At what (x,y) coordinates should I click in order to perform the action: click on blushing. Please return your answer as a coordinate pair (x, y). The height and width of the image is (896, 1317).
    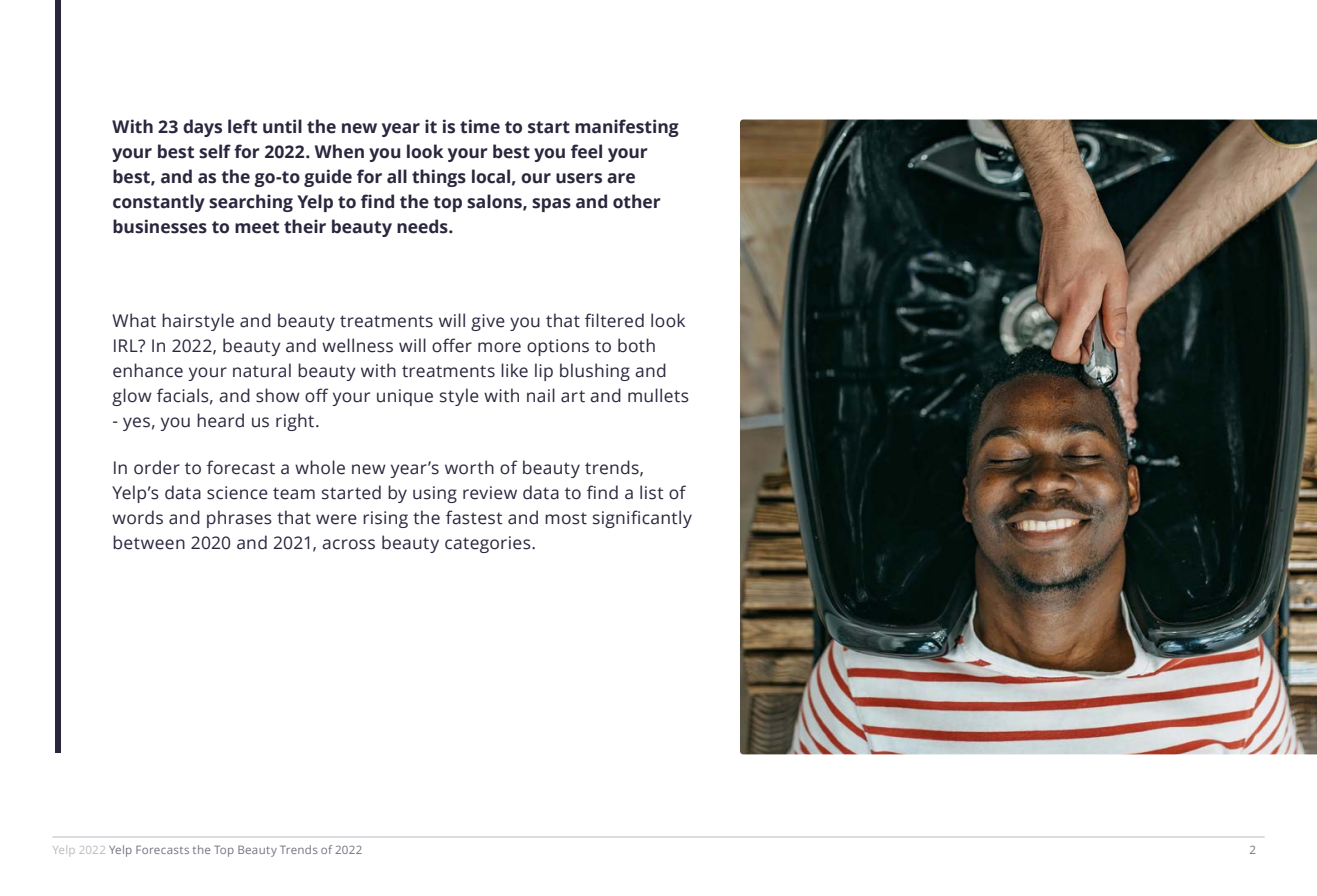
    Looking at the image, I should click on (595, 372).
